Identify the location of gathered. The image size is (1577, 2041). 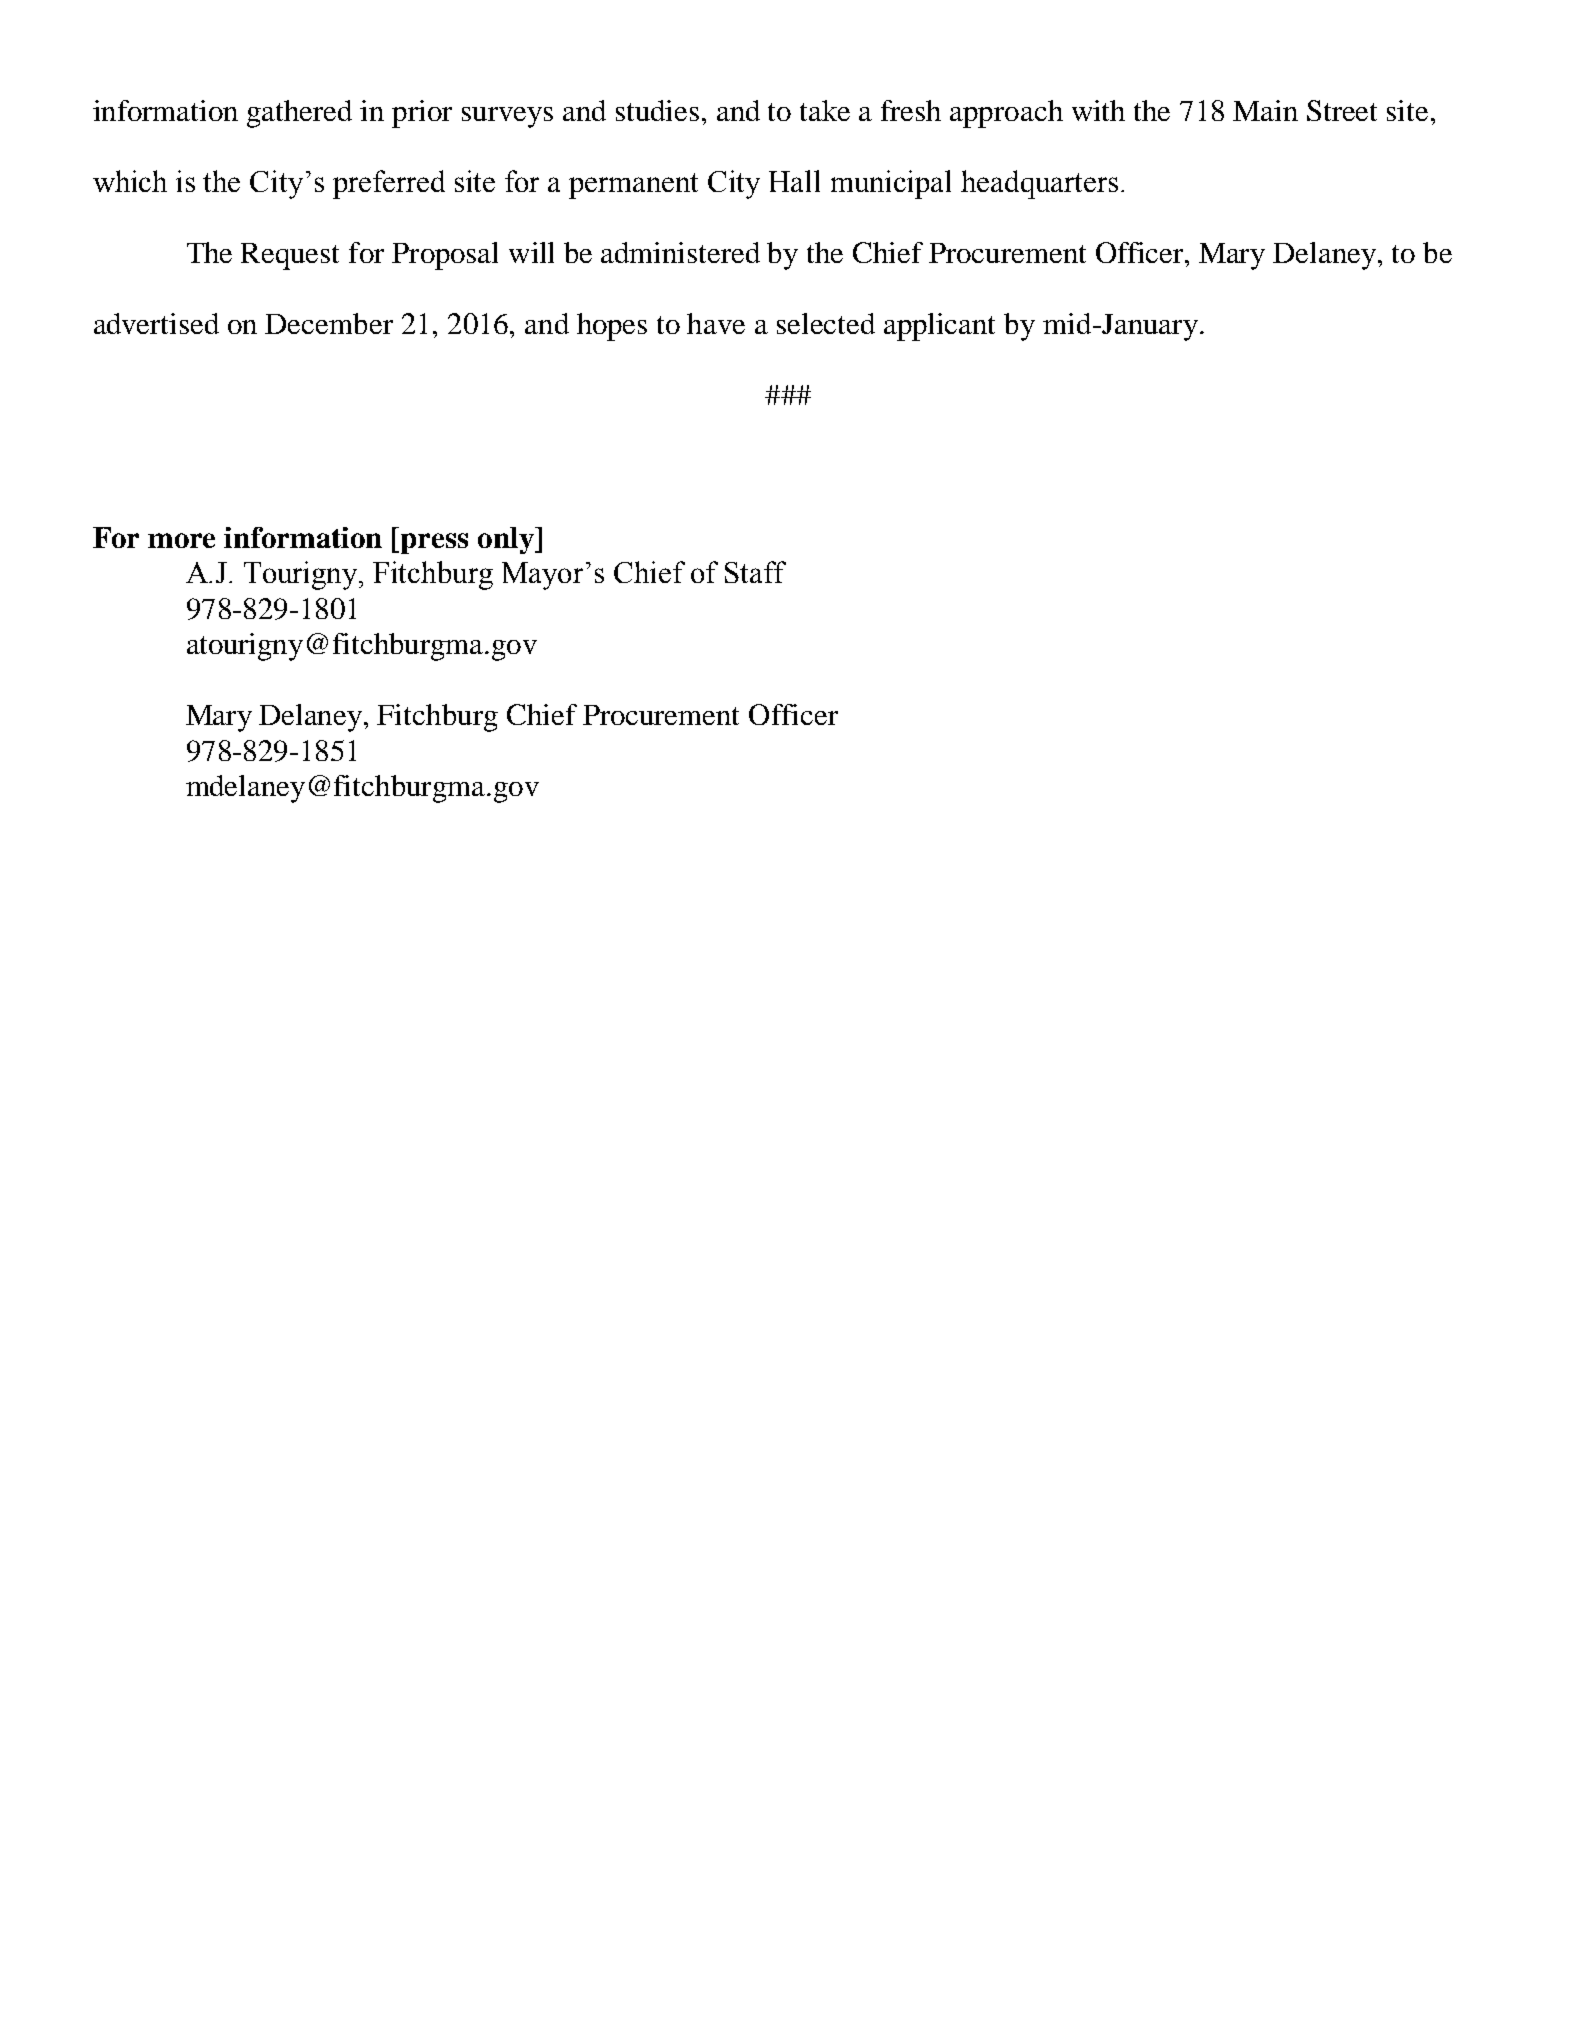
(299, 114).
